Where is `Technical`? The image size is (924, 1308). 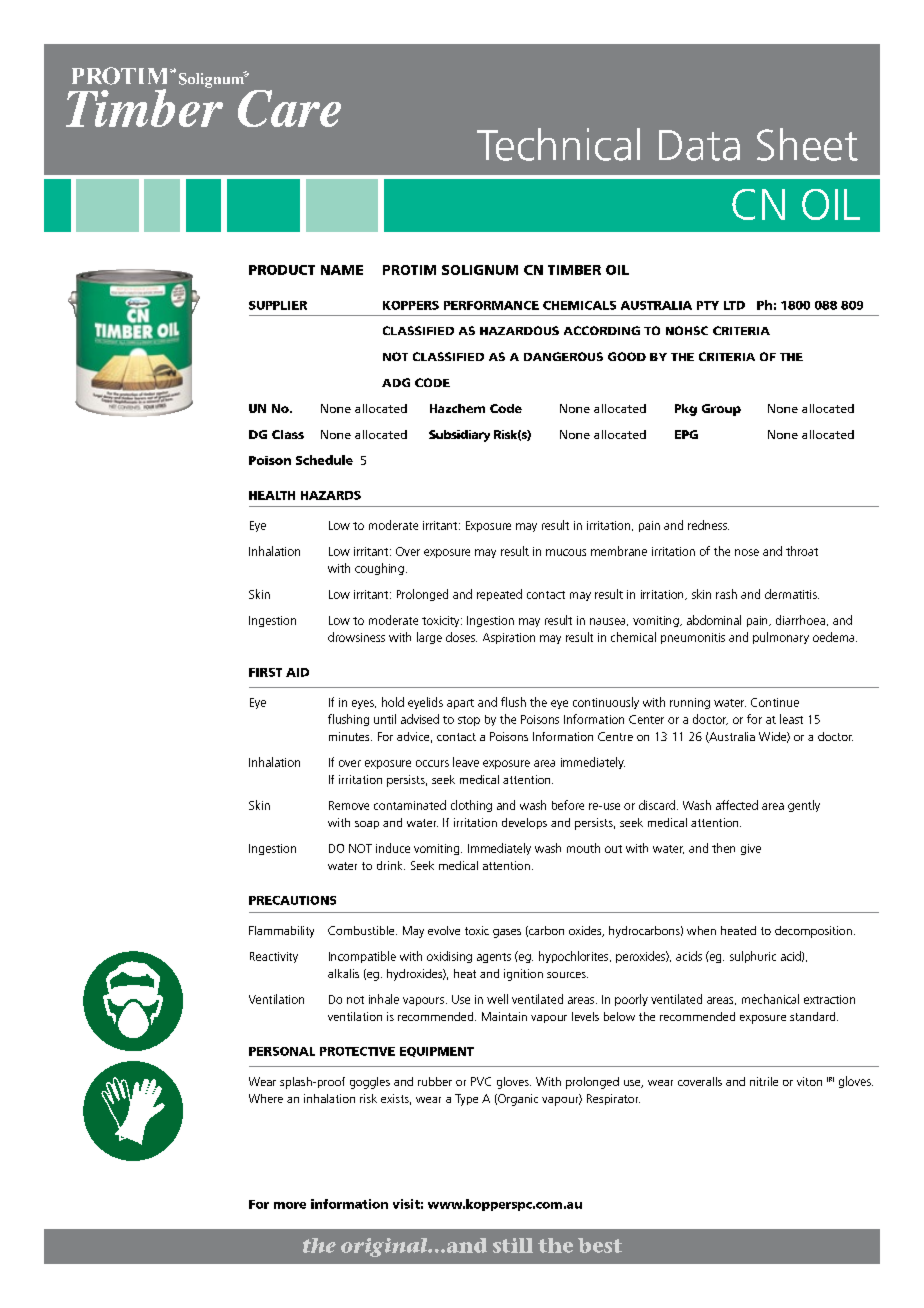 Technical is located at coordinates (558, 144).
